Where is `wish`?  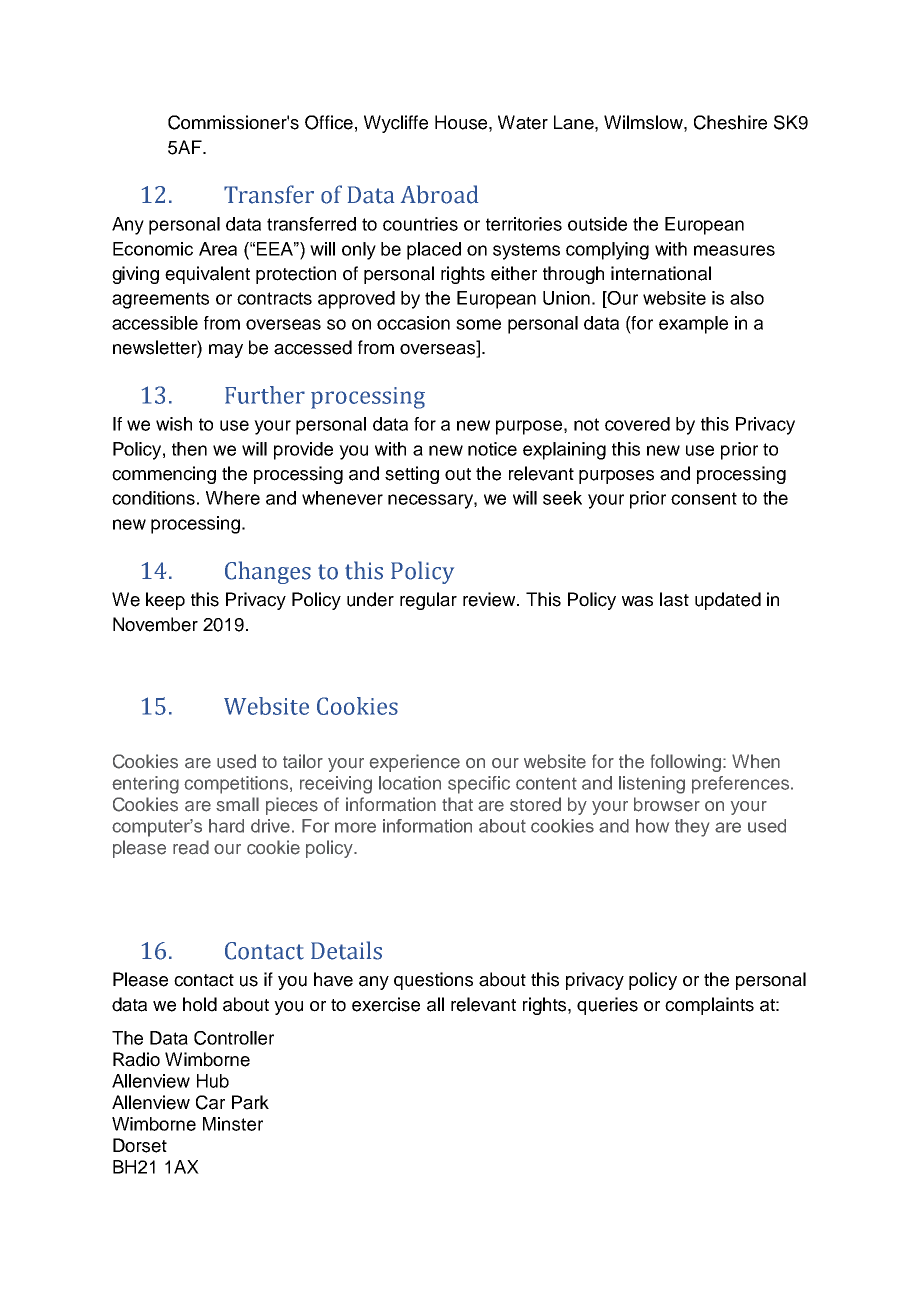 wish is located at coordinates (174, 424).
